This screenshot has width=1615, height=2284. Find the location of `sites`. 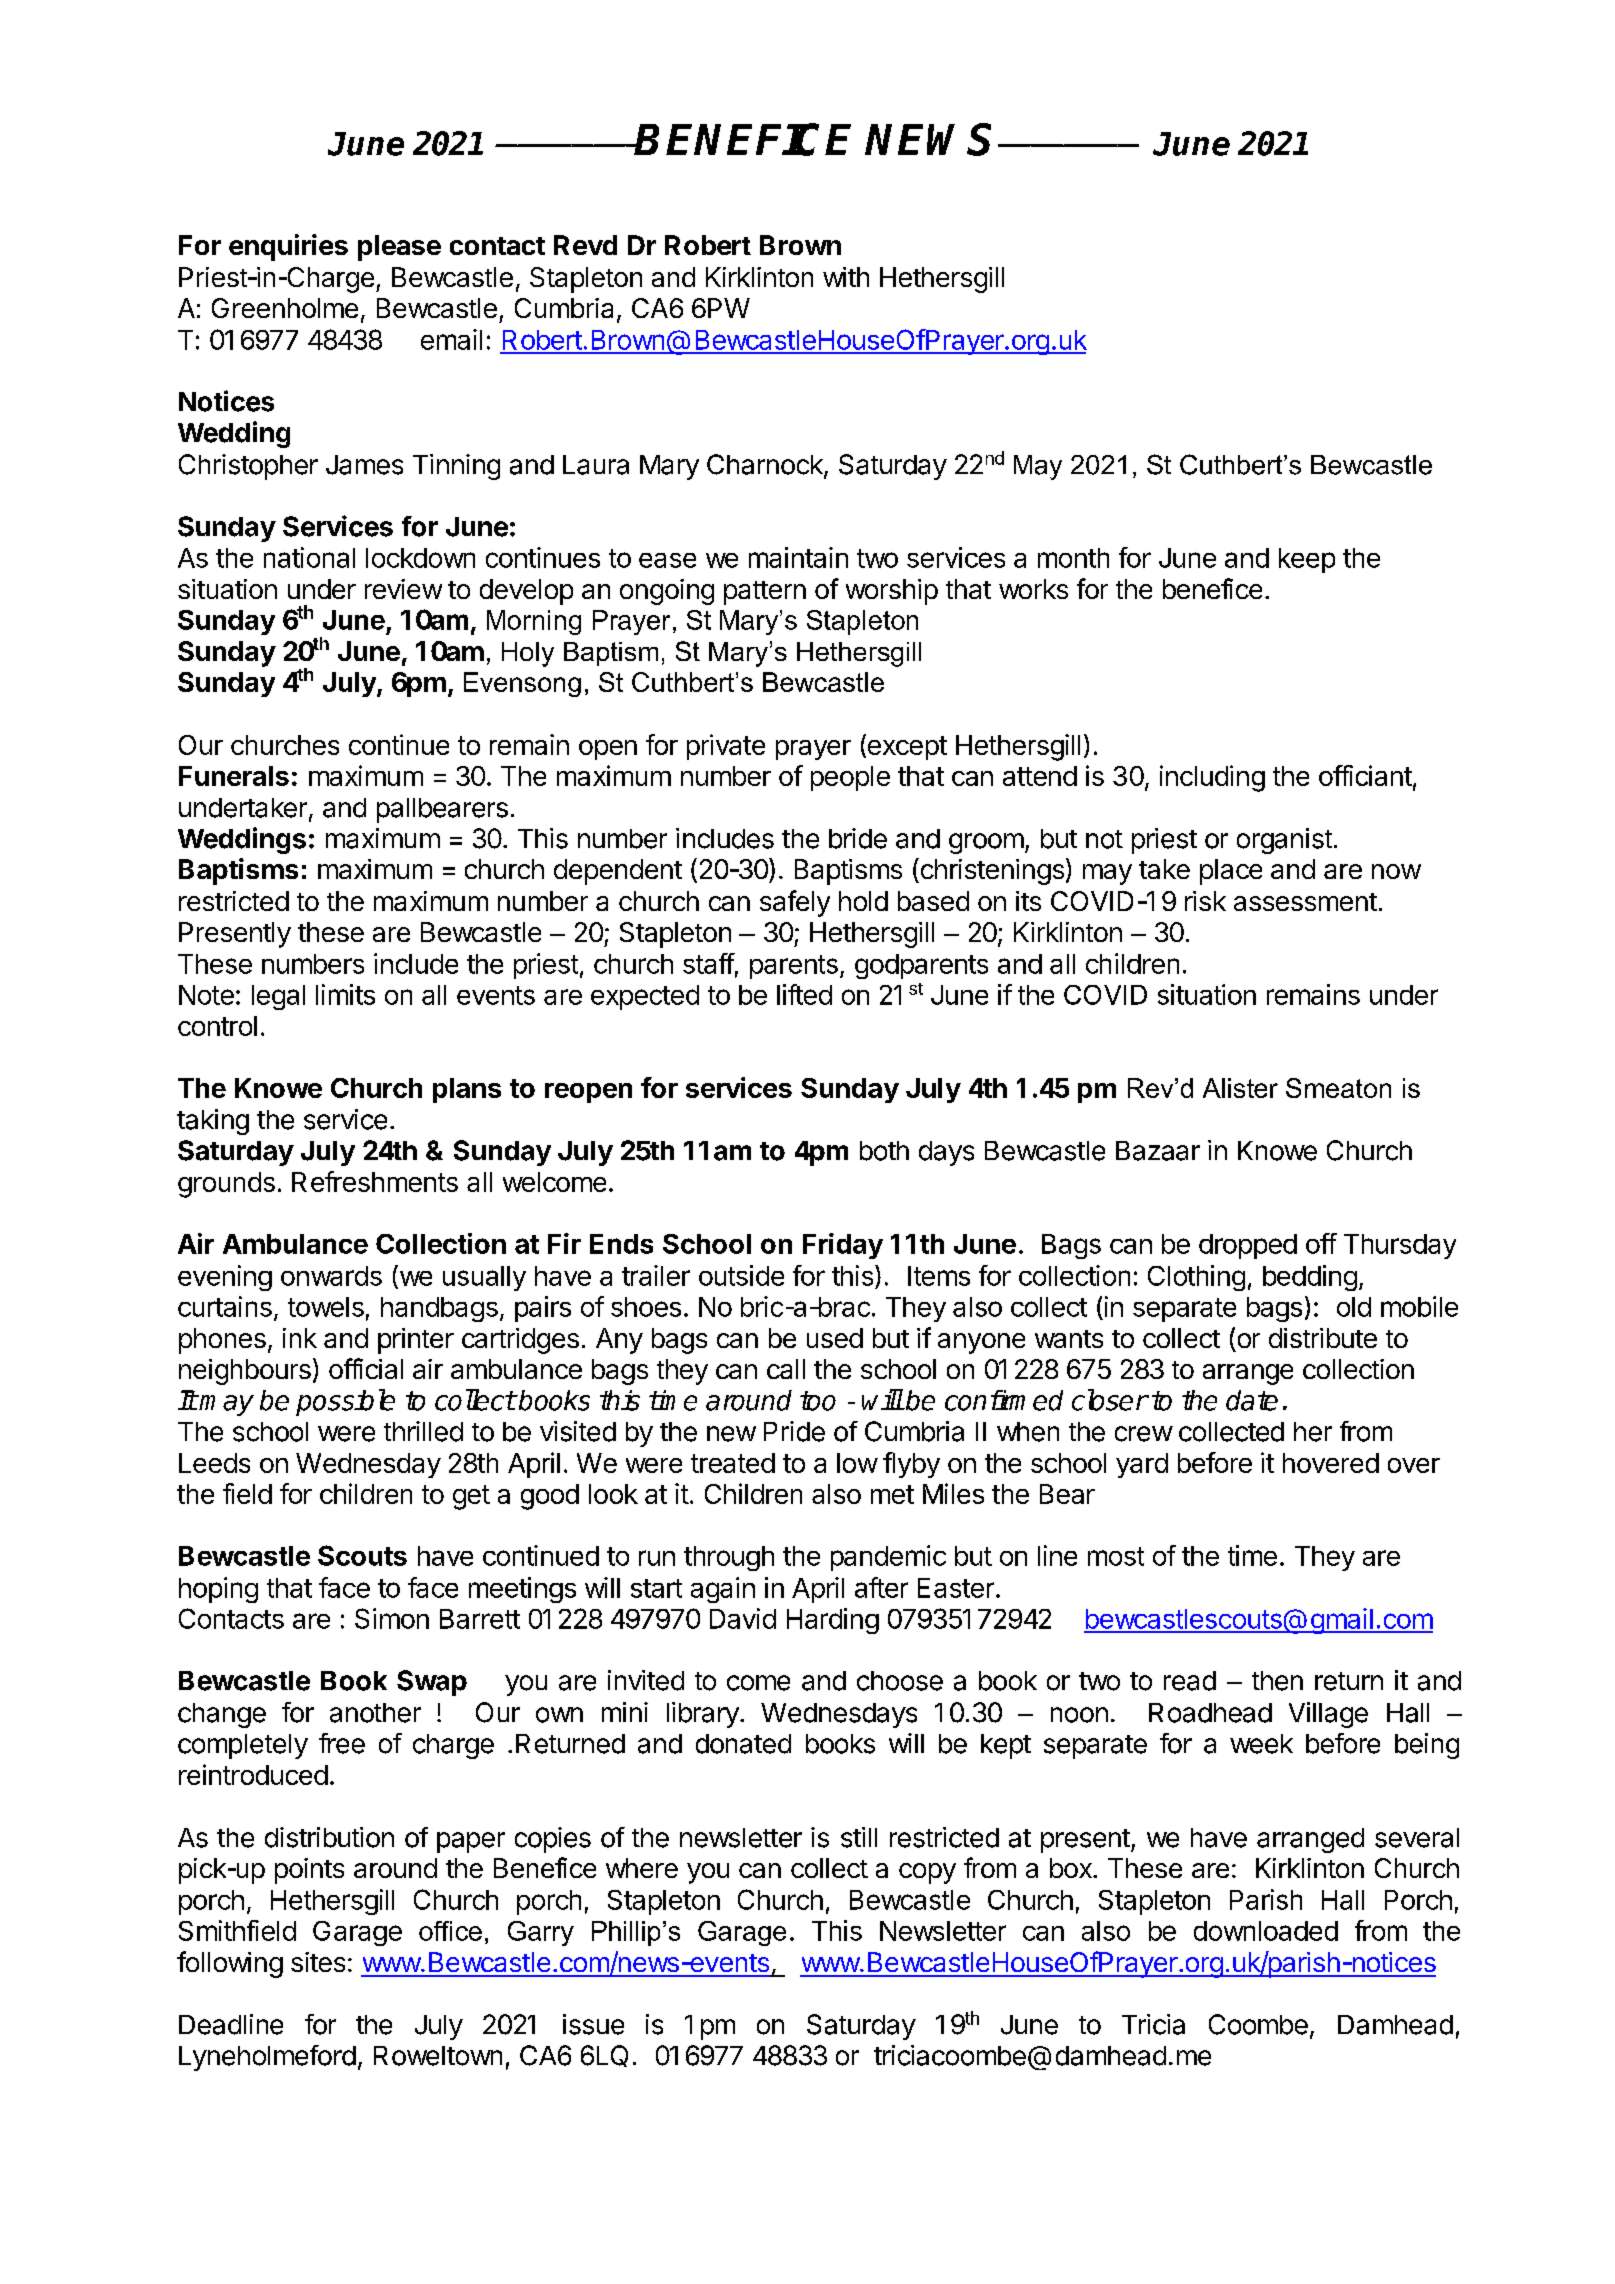

sites is located at coordinates (318, 1962).
